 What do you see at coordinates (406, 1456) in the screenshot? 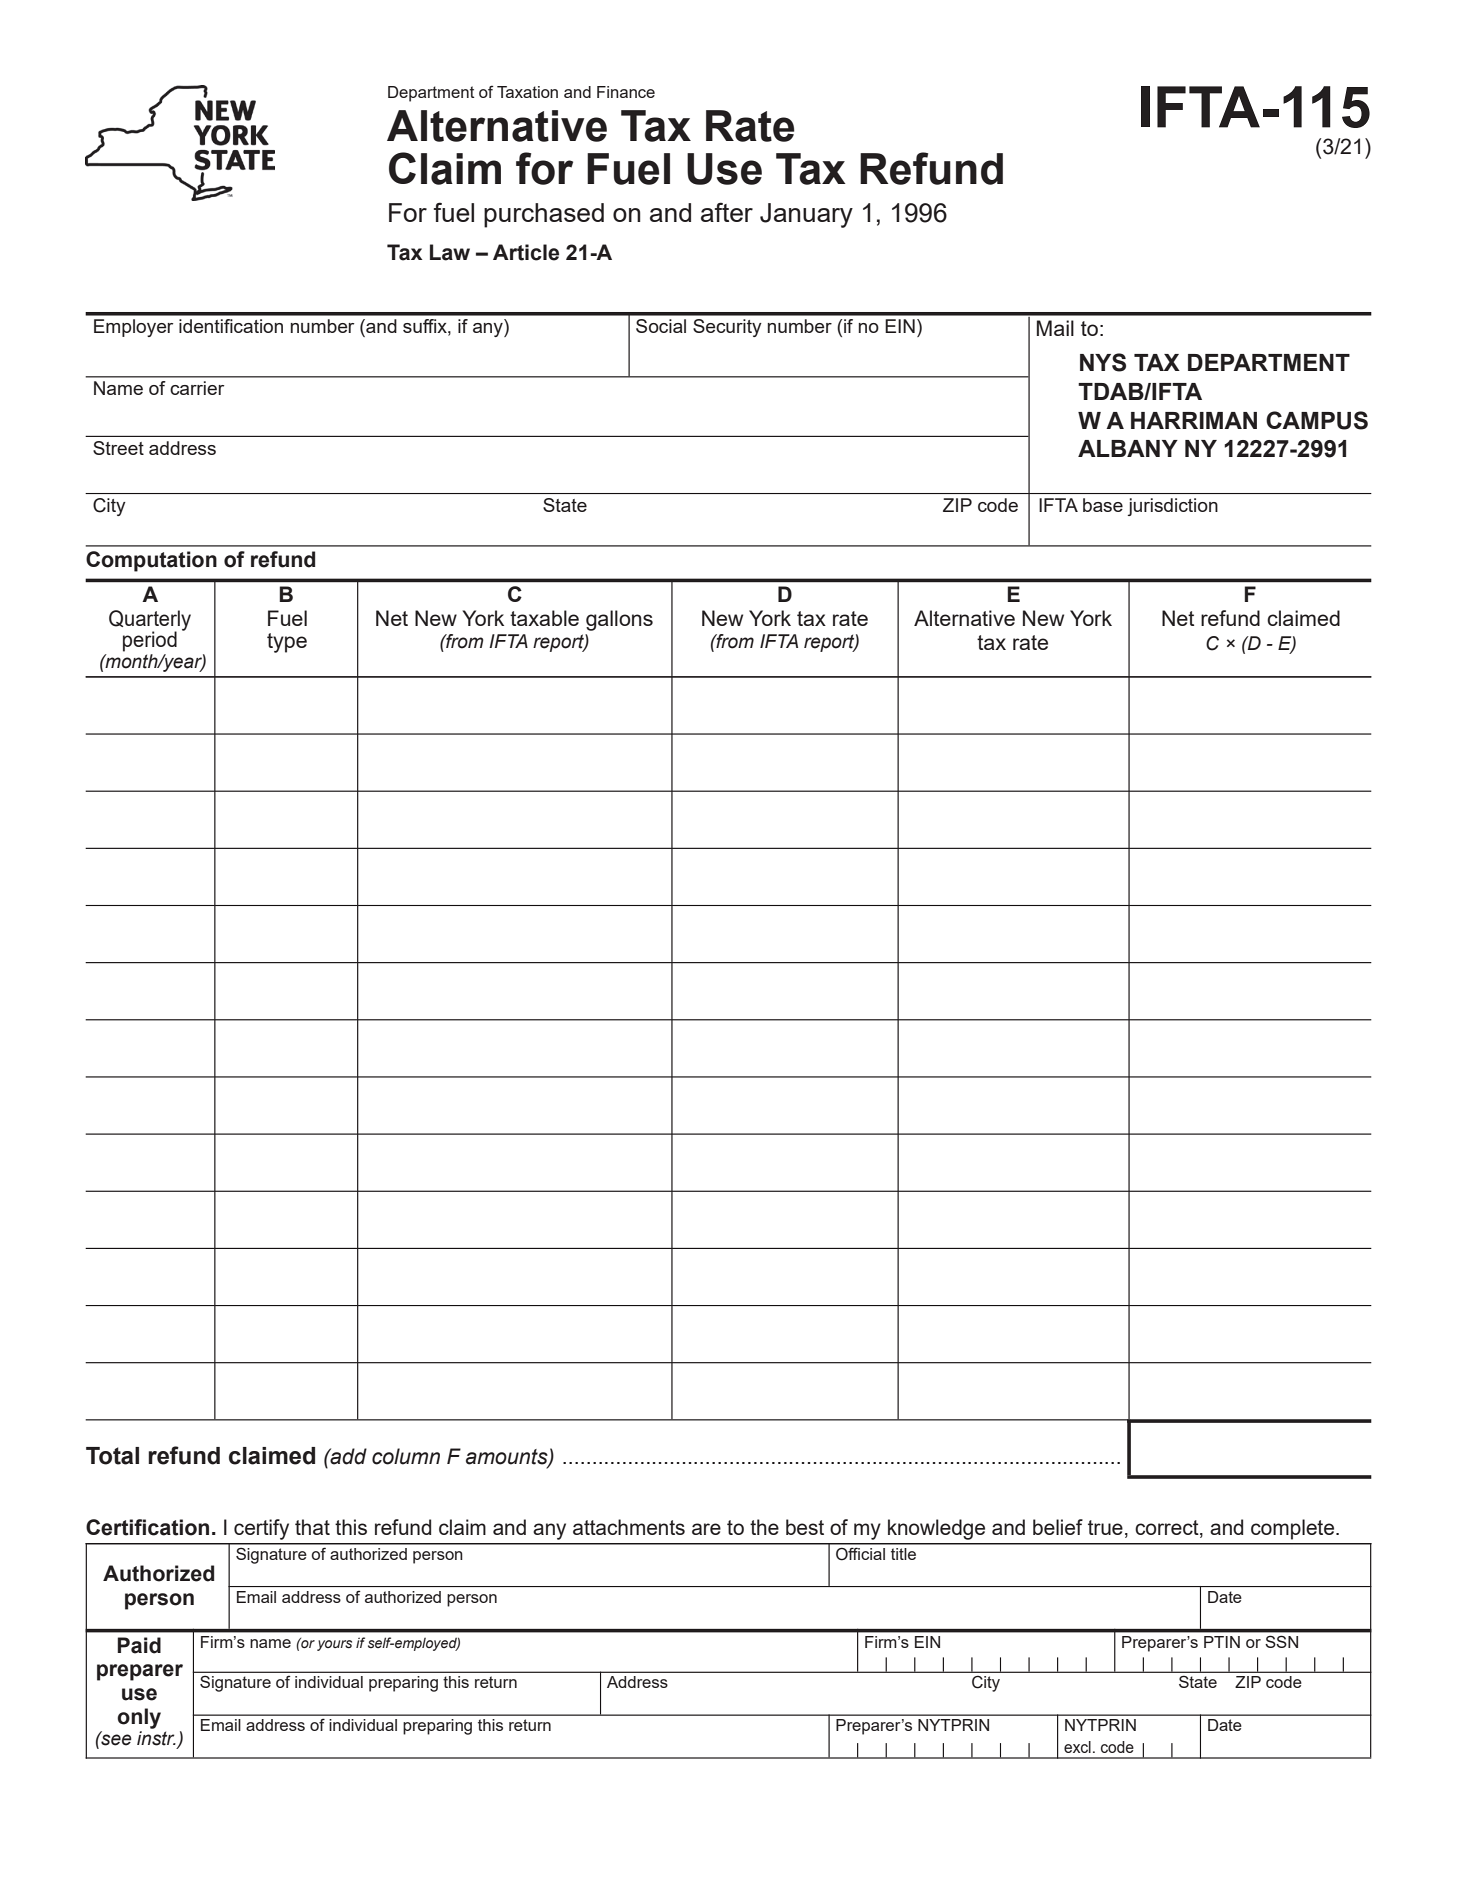
I see `column` at bounding box center [406, 1456].
